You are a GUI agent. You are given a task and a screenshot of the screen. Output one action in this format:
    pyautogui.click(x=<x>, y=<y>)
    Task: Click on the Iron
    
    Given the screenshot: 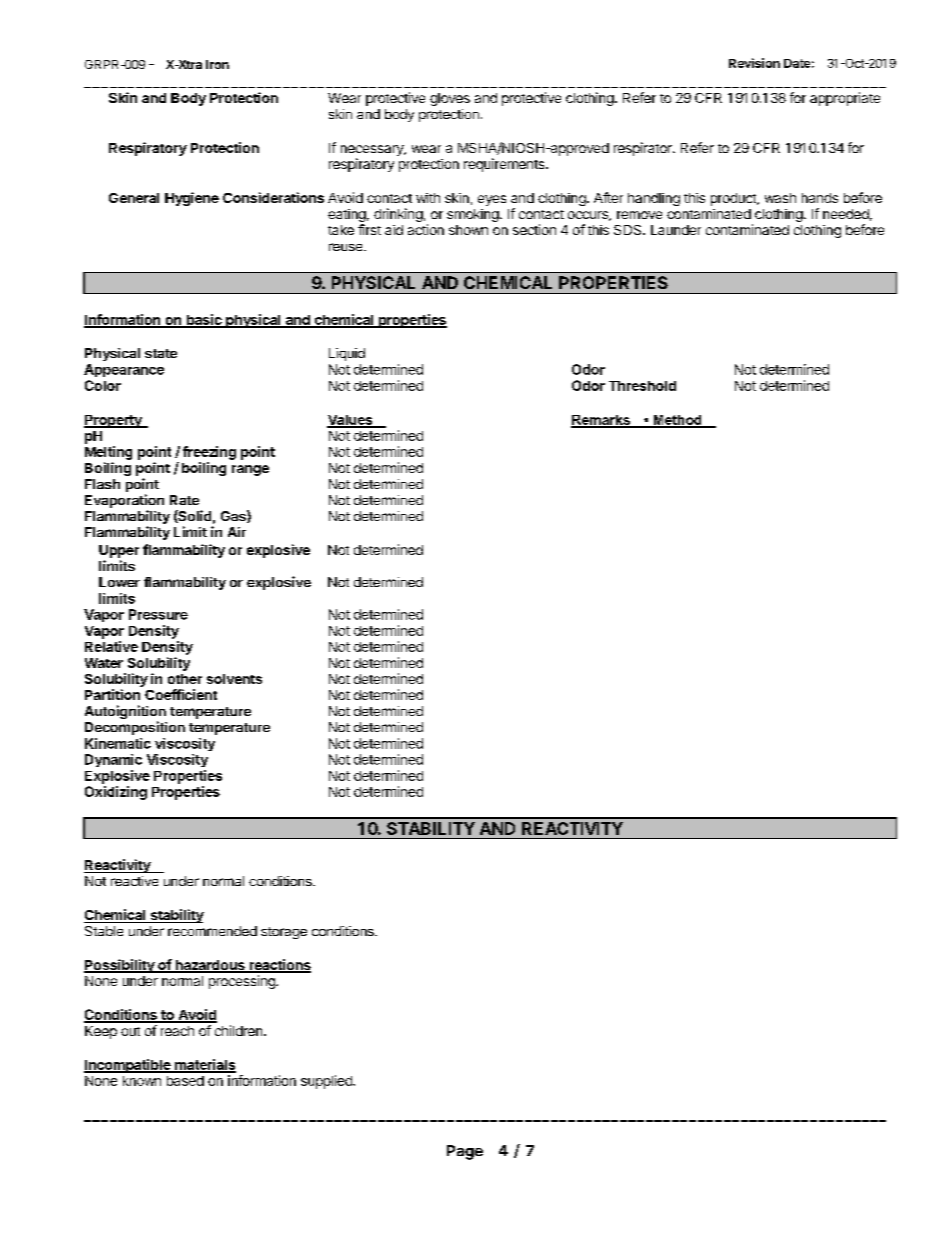 What is the action you would take?
    pyautogui.click(x=217, y=64)
